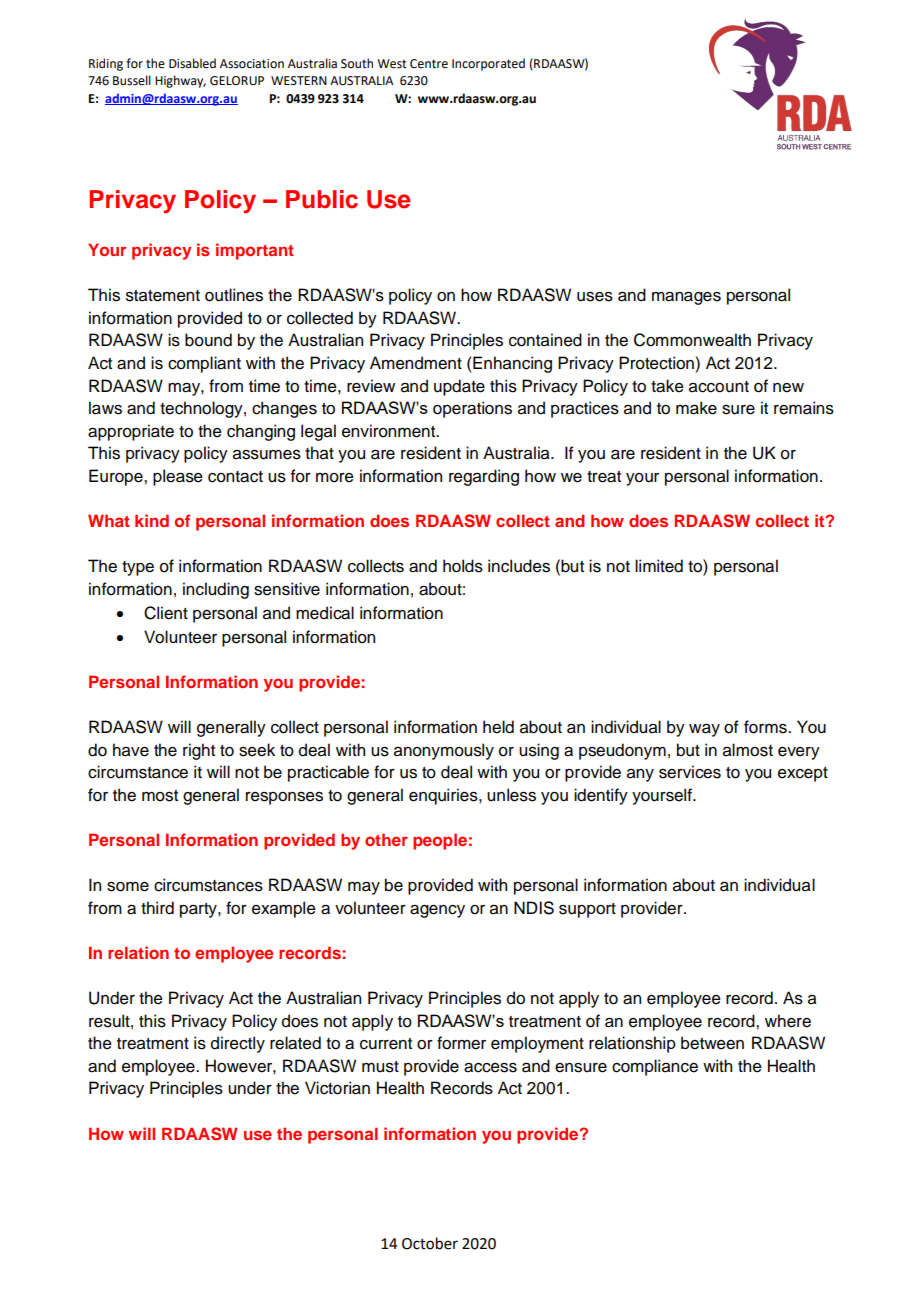 This screenshot has height=1308, width=924. I want to click on Centre, so click(429, 64).
